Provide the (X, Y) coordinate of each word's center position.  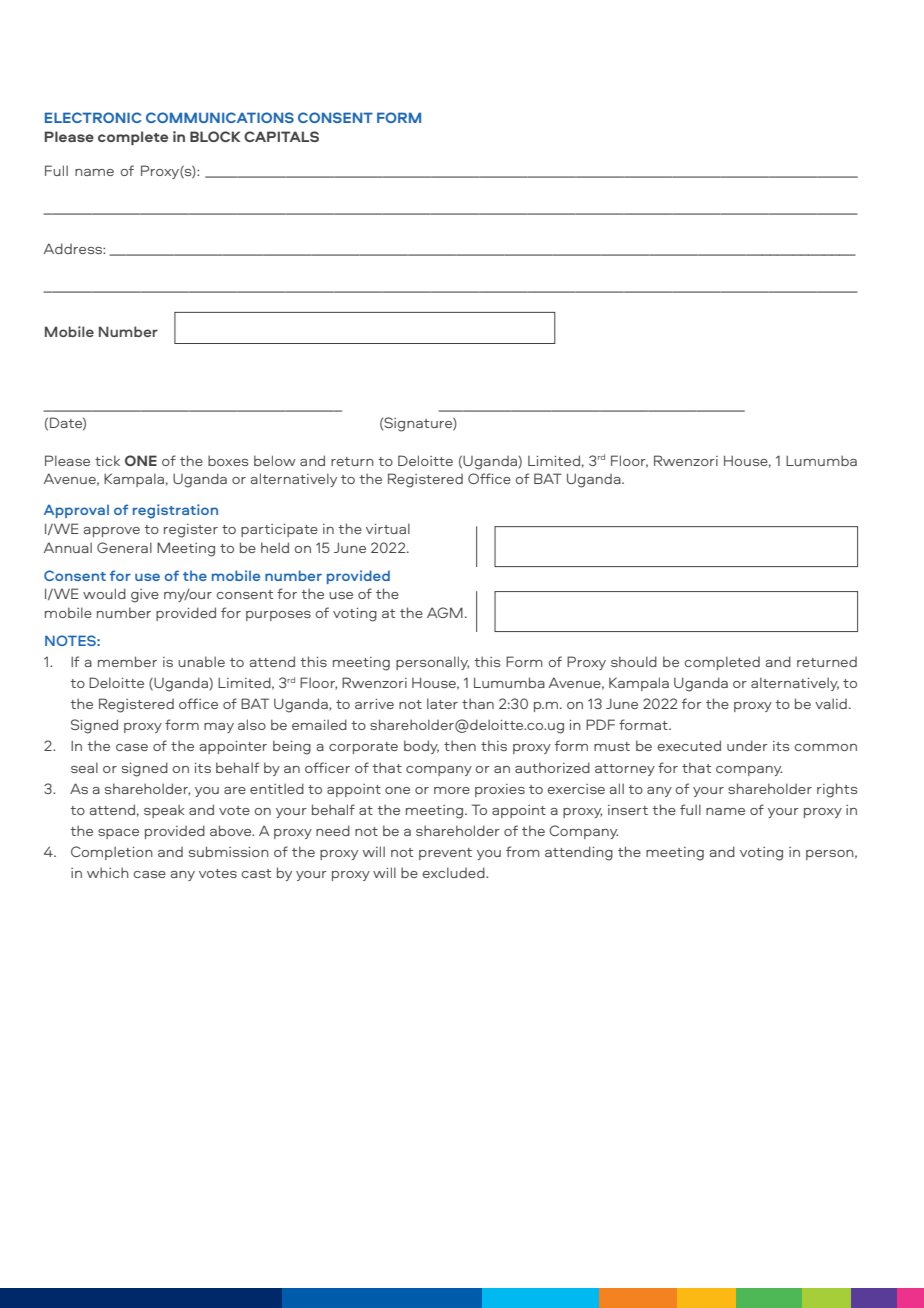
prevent (445, 854)
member (127, 661)
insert (628, 810)
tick (107, 460)
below (275, 460)
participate (279, 530)
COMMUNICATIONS (220, 117)
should (634, 661)
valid (831, 703)
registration (175, 511)
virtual (388, 528)
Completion (112, 853)
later (442, 703)
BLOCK (215, 136)
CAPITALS (281, 136)
